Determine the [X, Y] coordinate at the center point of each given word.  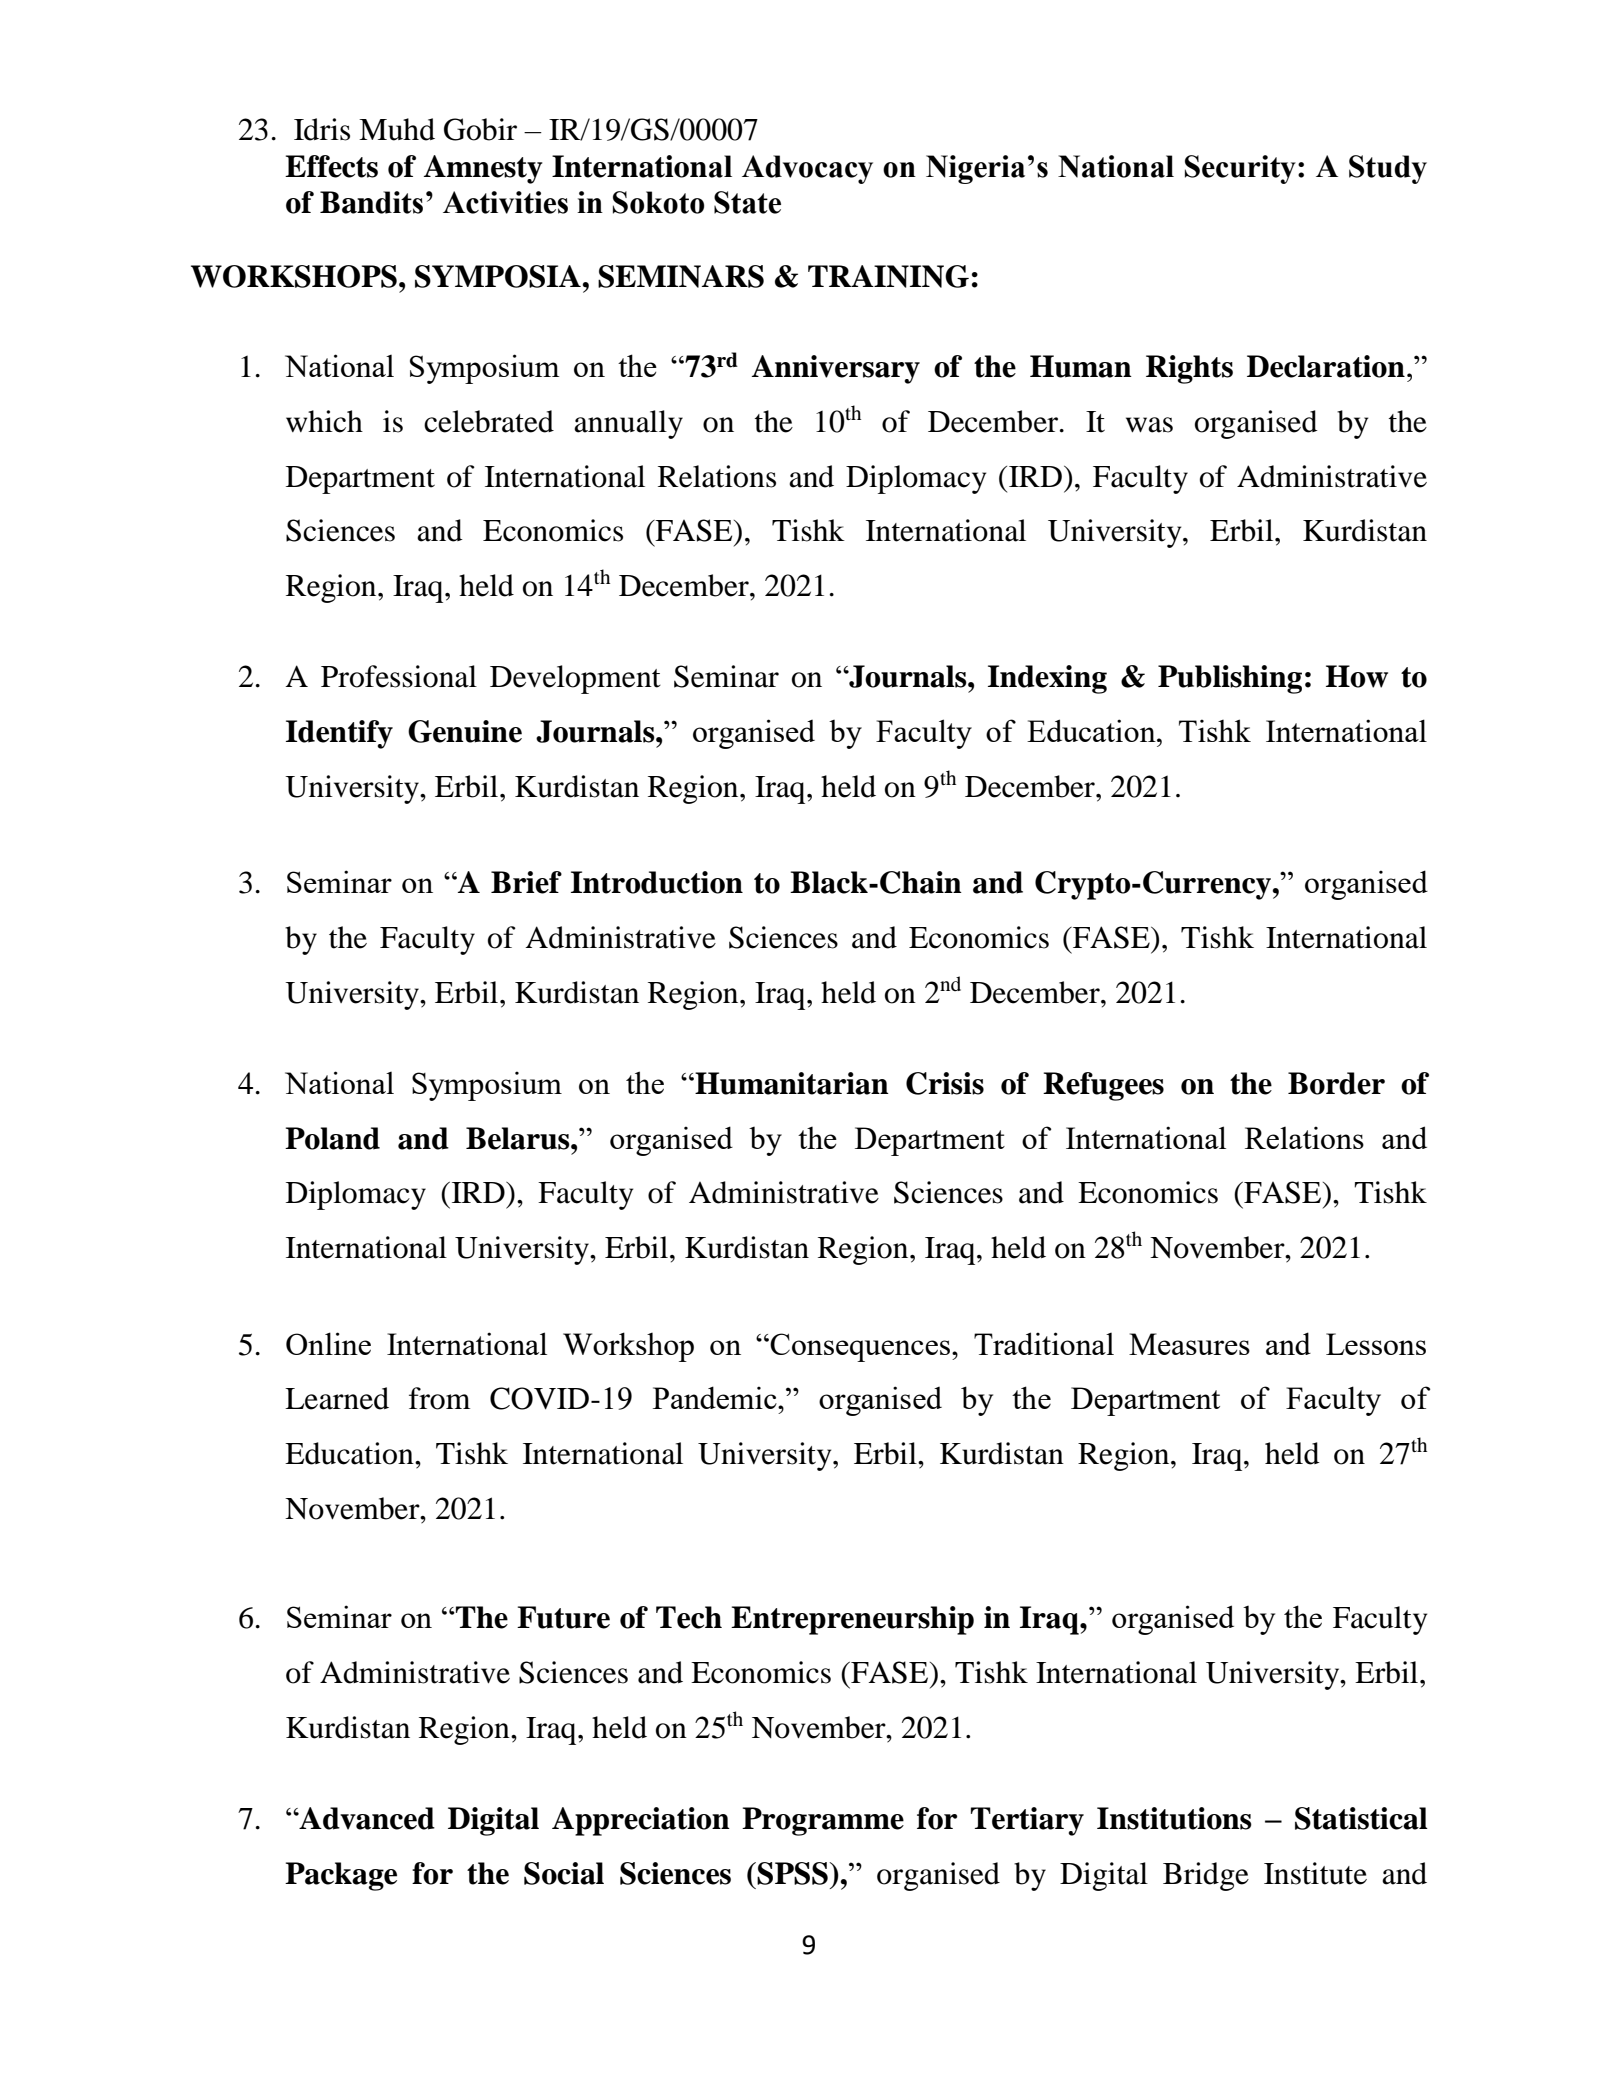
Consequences [860, 1347]
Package [341, 1876]
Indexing [1047, 679]
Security [1240, 169]
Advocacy [807, 169]
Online [328, 1343]
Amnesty [483, 169]
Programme [823, 1821]
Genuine [465, 731]
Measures [1189, 1344]
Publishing [1230, 679]
